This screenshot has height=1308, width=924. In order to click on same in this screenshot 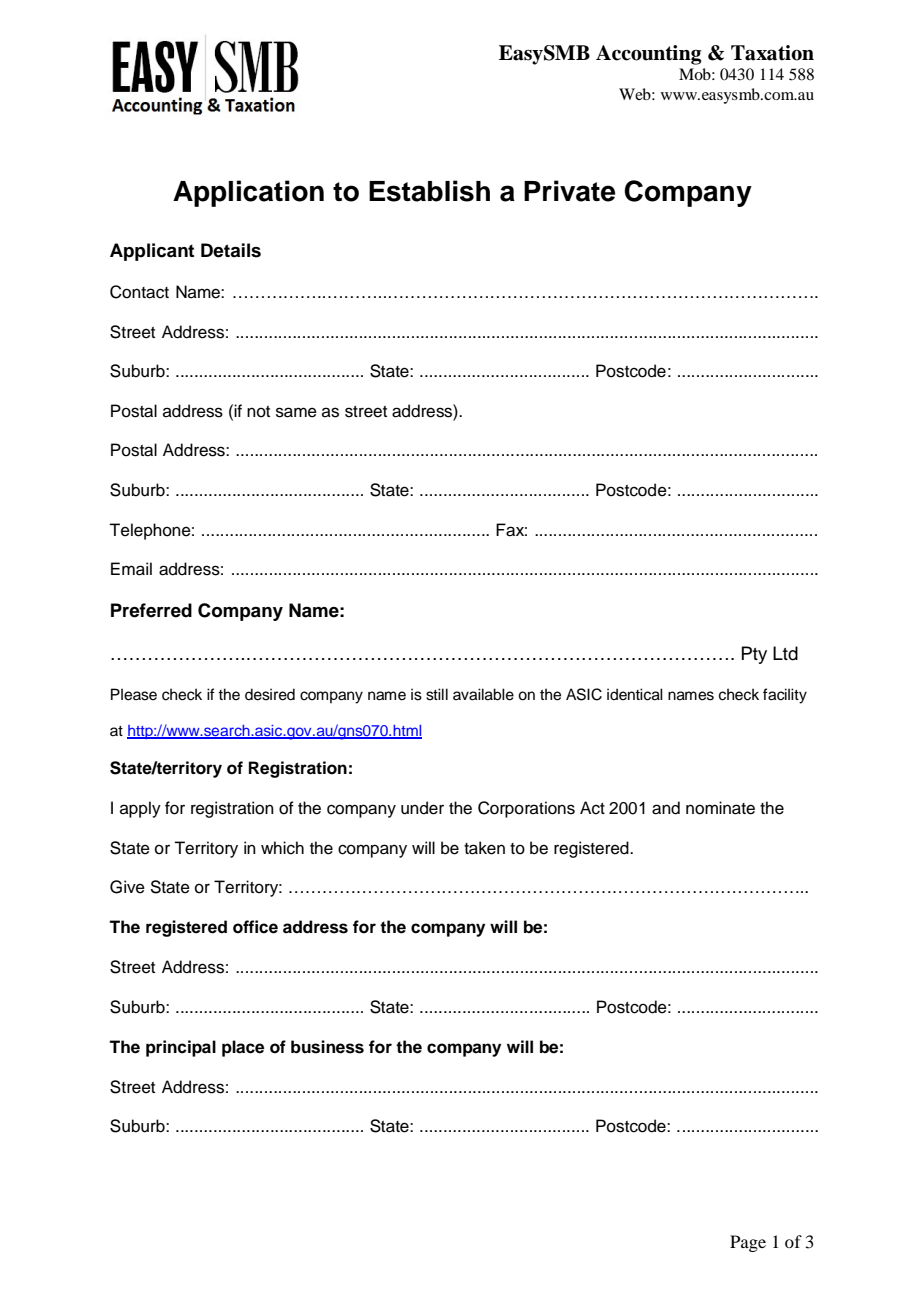, I will do `click(296, 412)`.
